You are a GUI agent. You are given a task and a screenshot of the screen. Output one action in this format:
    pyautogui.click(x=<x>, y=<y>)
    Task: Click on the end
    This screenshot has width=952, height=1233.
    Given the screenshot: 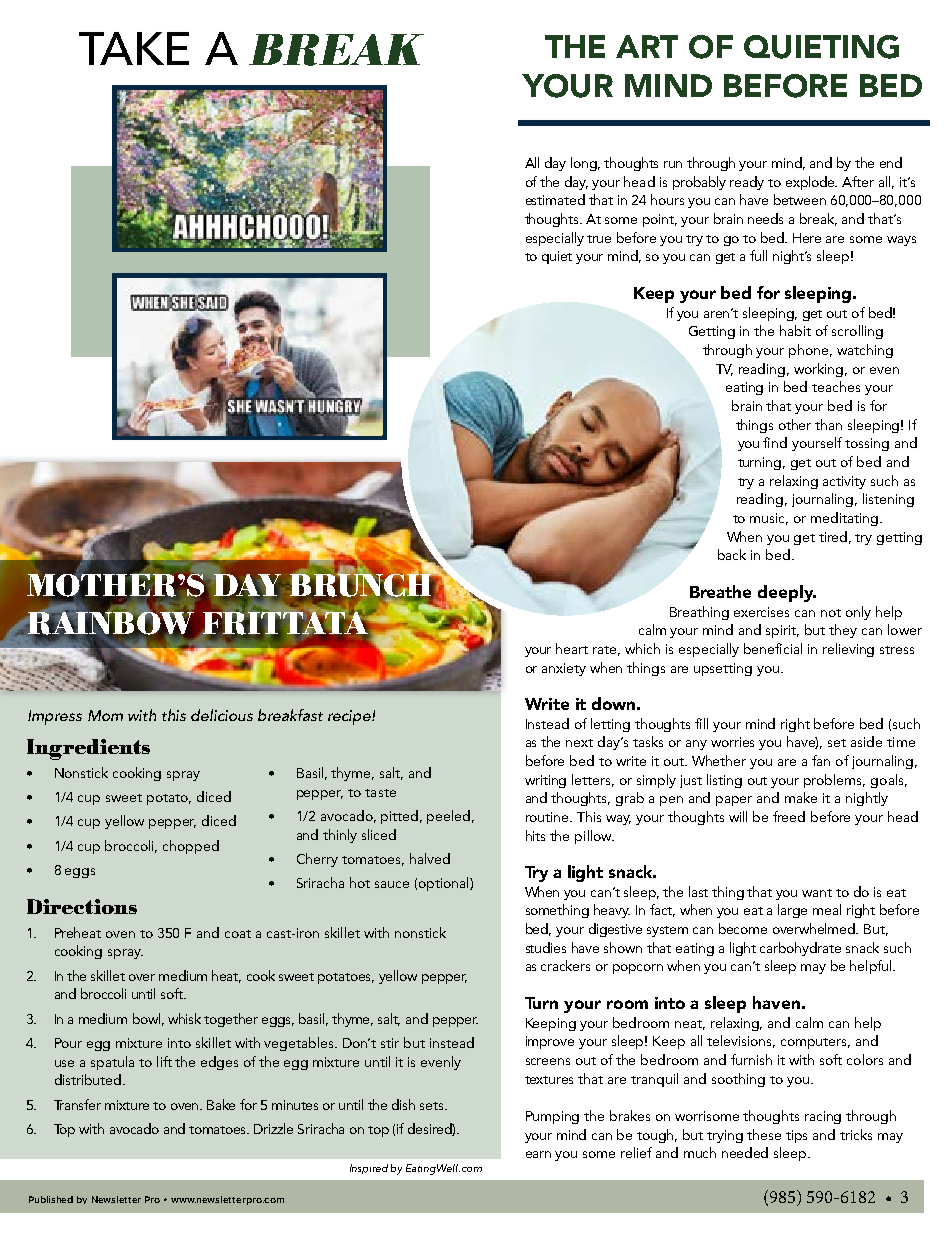 What is the action you would take?
    pyautogui.click(x=891, y=162)
